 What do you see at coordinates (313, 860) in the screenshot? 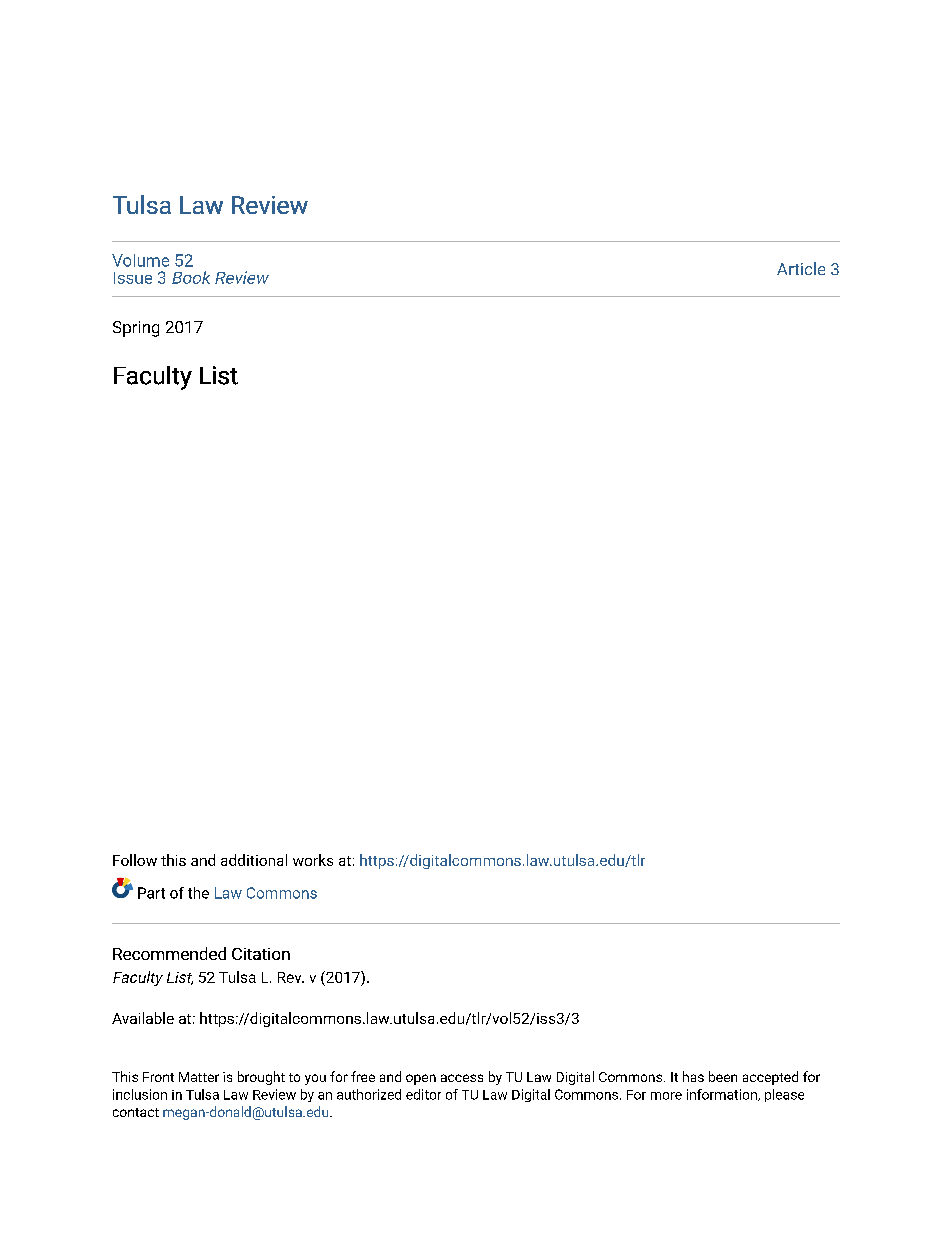
I see `works` at bounding box center [313, 860].
